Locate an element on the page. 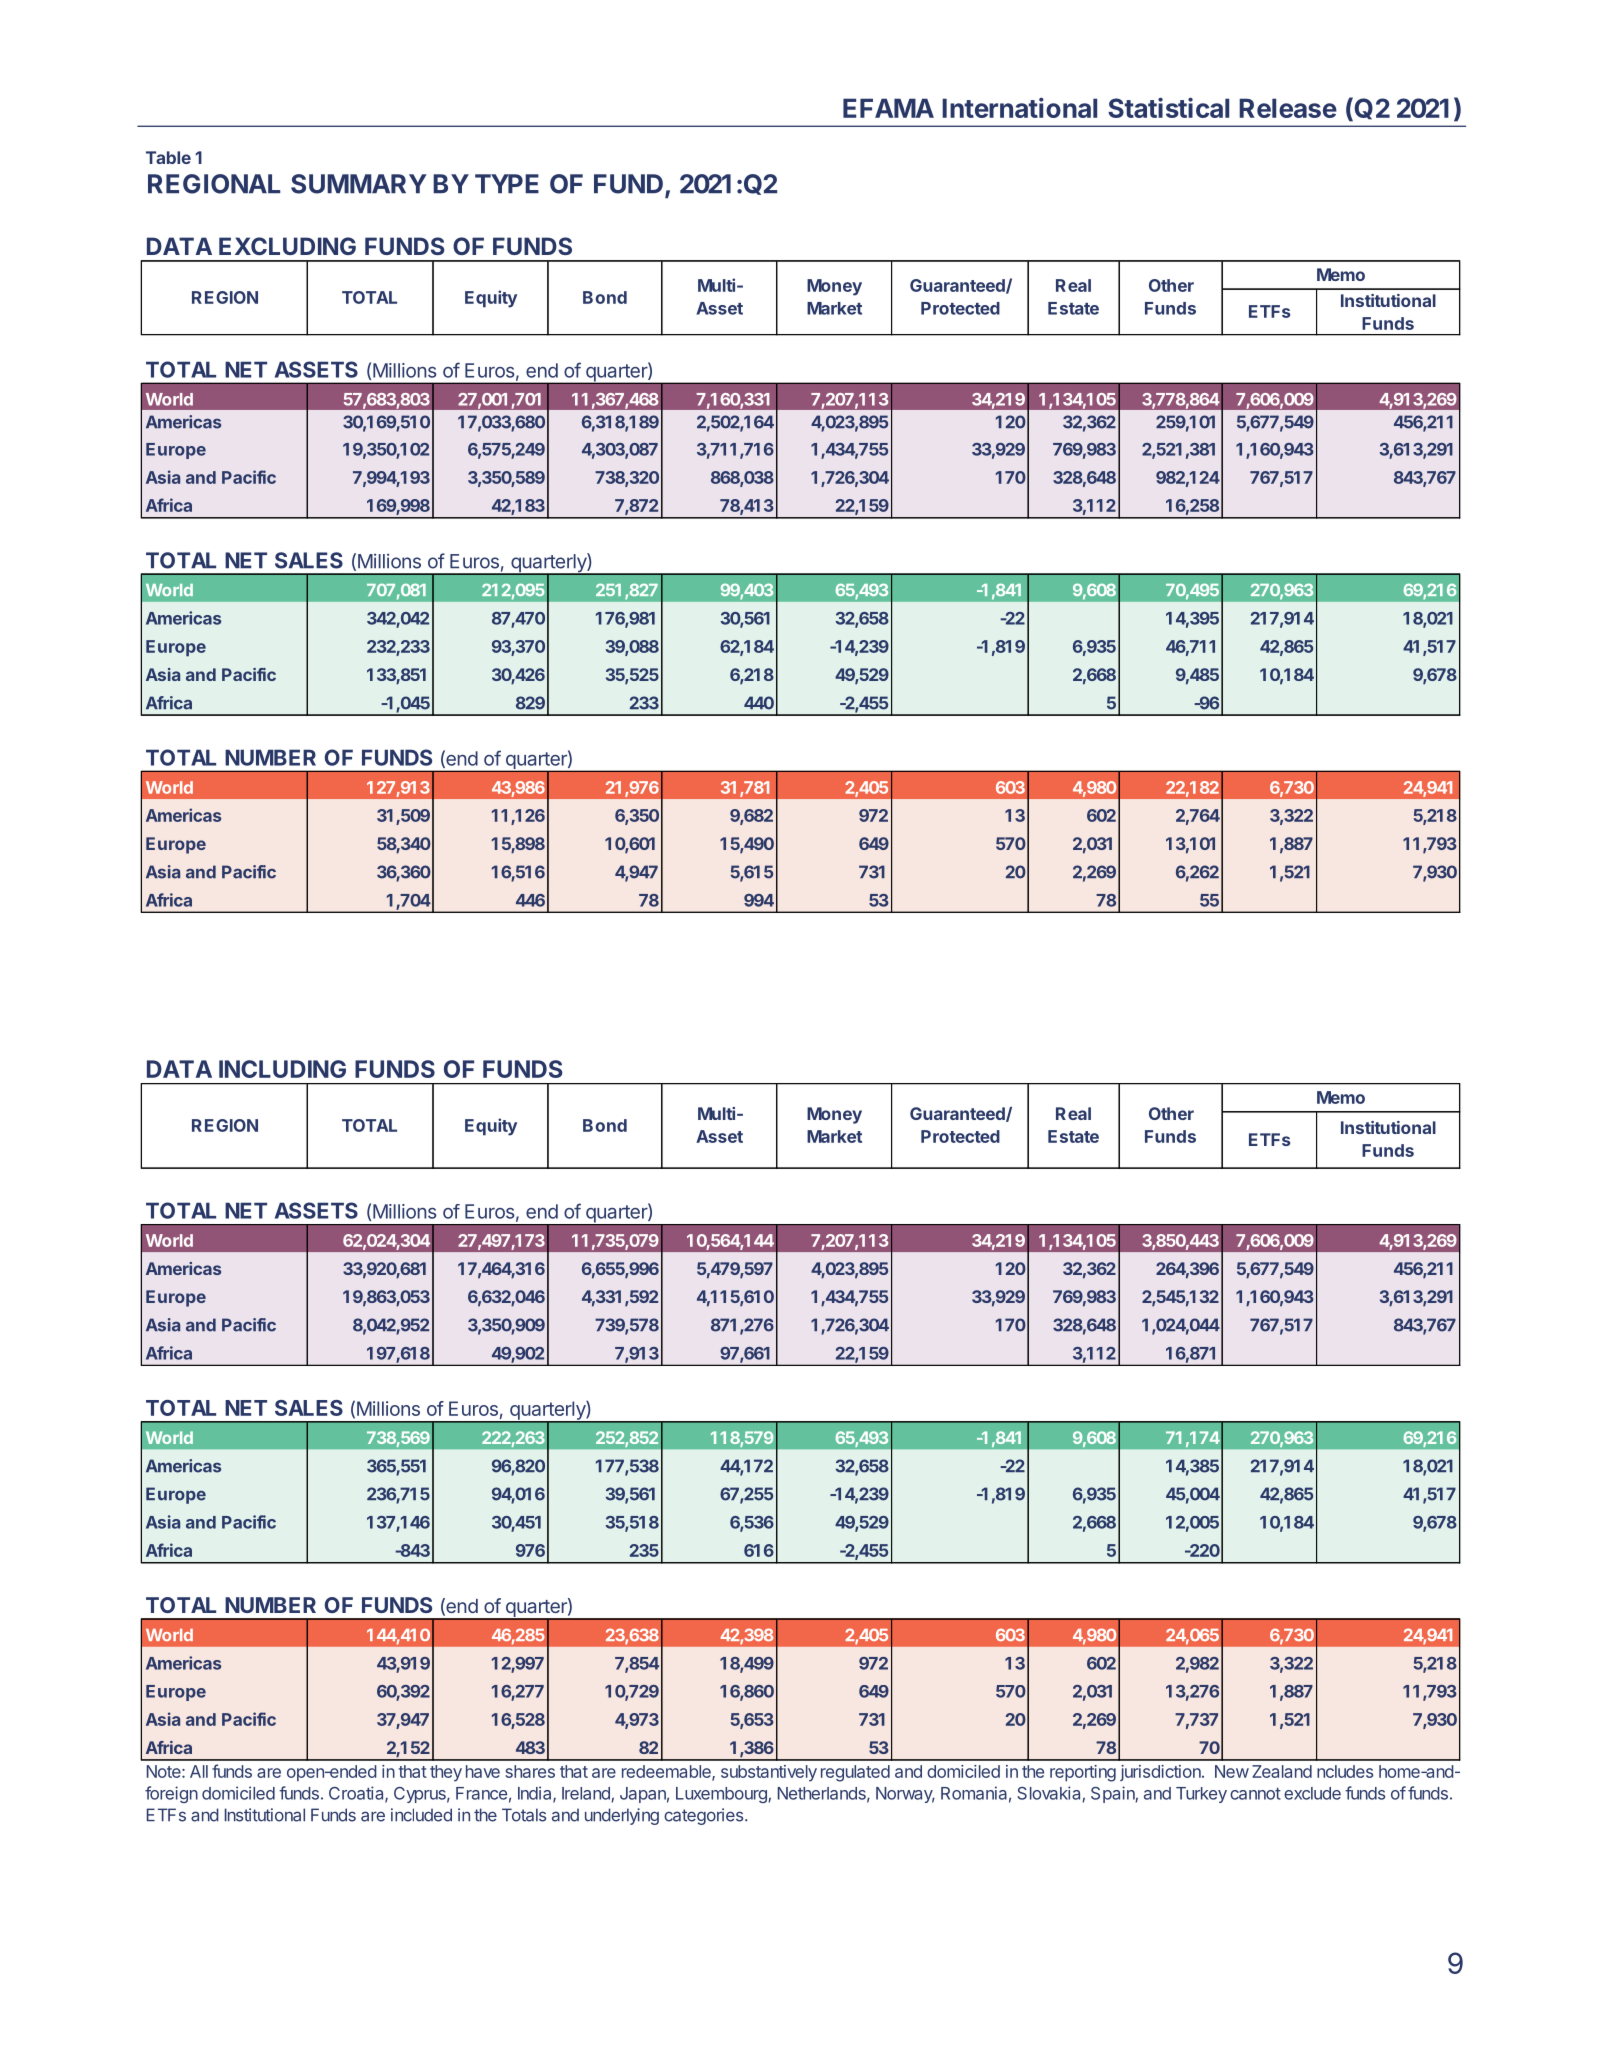 The height and width of the document is (2072, 1601). Luxembourg is located at coordinates (722, 1795).
